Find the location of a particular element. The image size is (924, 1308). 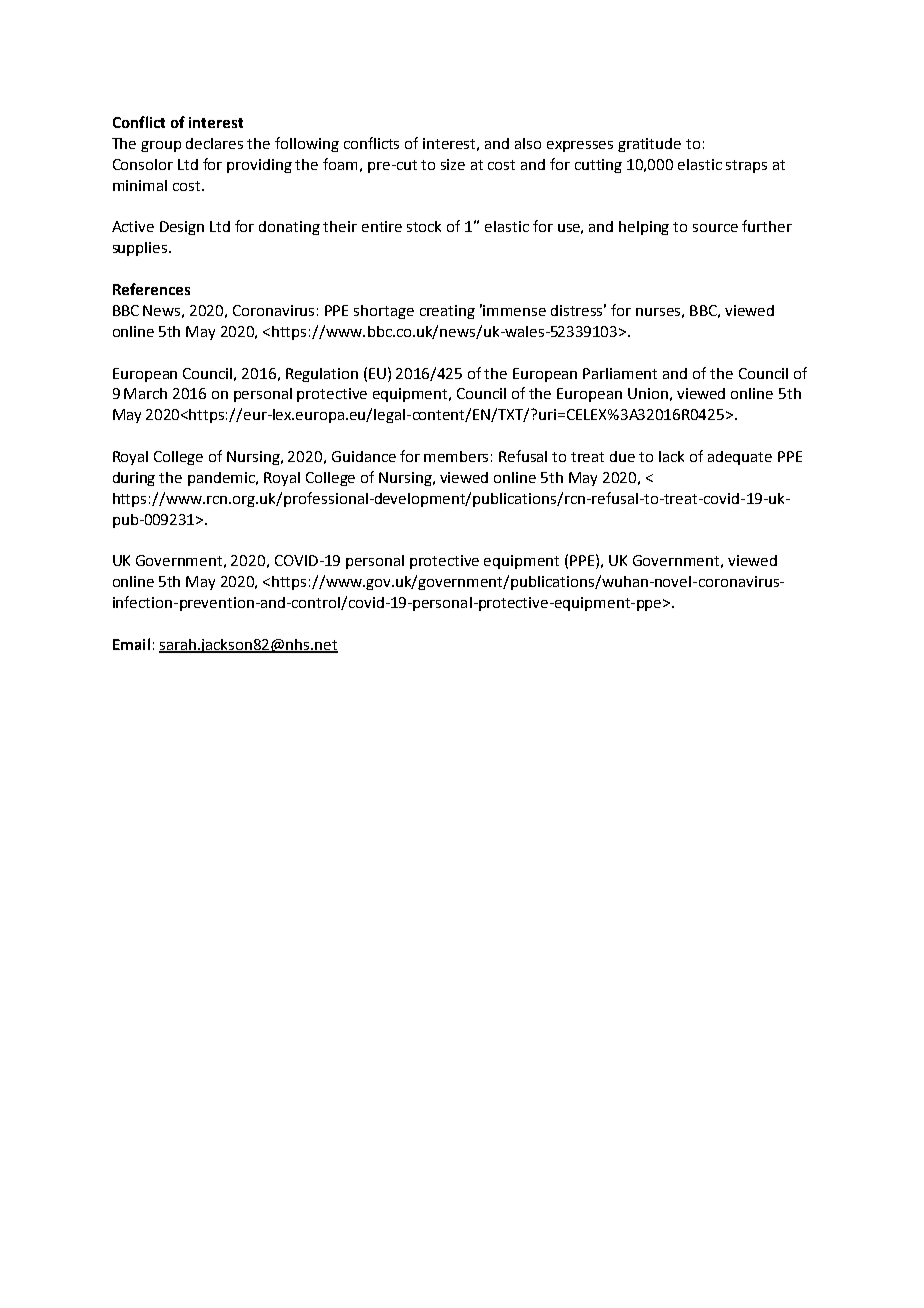

during is located at coordinates (134, 479).
